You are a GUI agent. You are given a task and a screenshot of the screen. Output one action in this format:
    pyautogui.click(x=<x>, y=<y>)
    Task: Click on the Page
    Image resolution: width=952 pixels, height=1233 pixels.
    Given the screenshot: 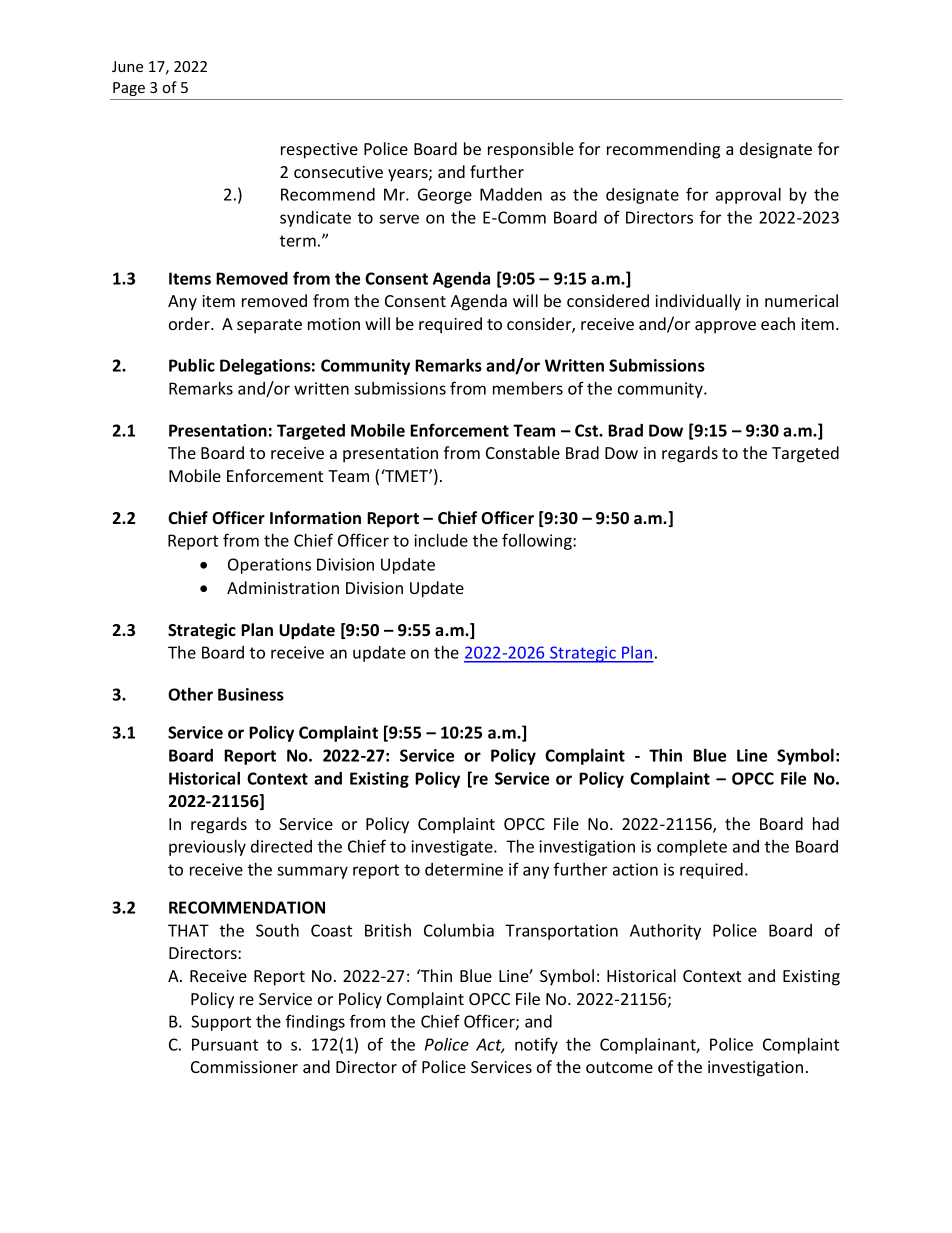 What is the action you would take?
    pyautogui.click(x=129, y=89)
